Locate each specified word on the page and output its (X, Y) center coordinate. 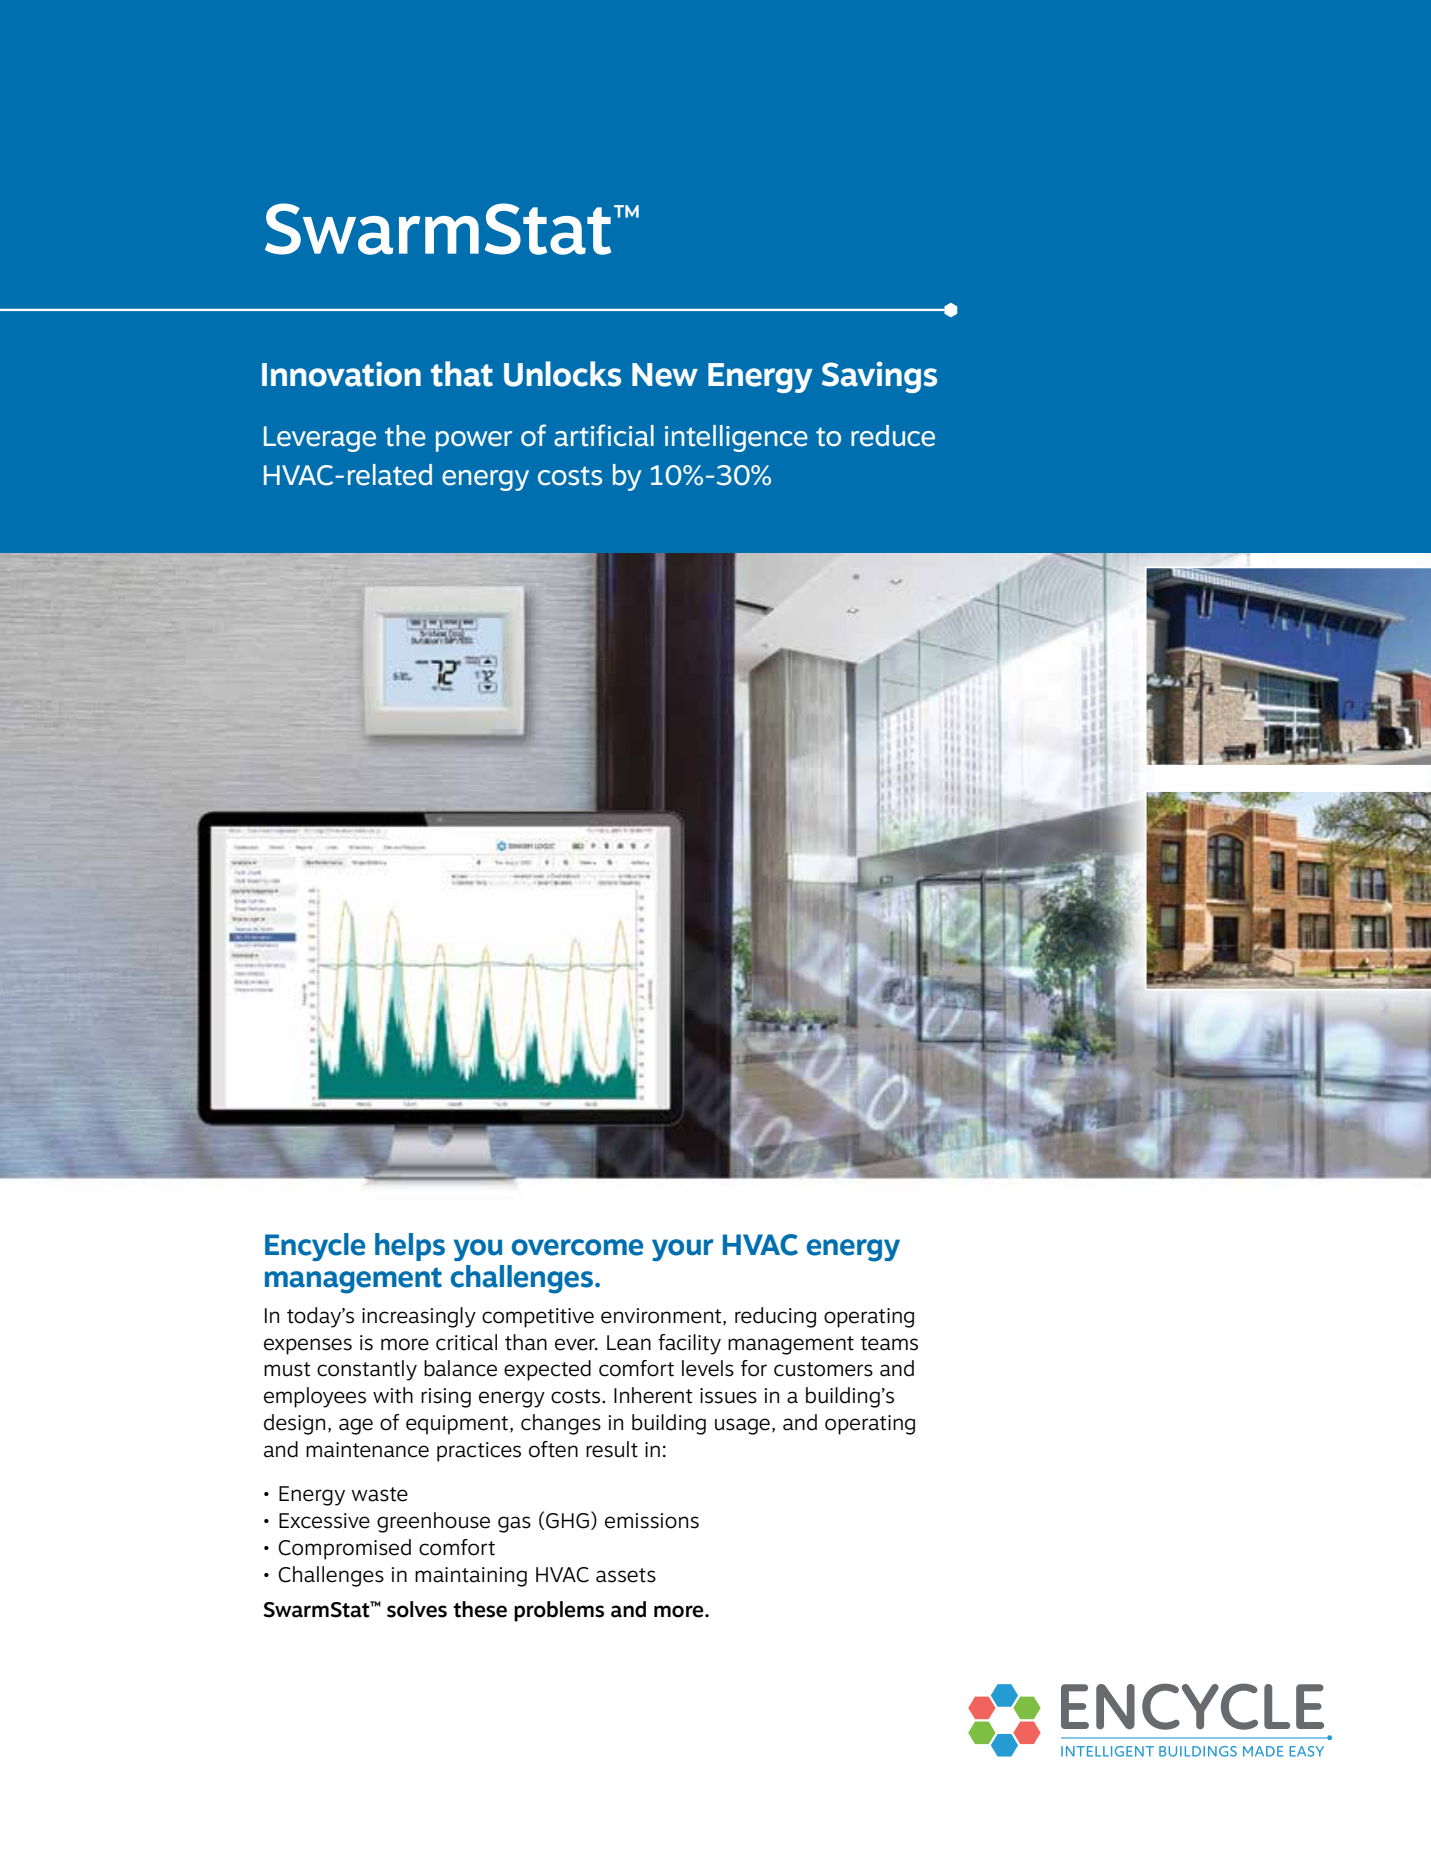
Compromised (344, 1549)
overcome (577, 1247)
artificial (604, 435)
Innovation (341, 374)
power (474, 441)
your (683, 1250)
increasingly (419, 1317)
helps (410, 1247)
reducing (775, 1317)
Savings (879, 377)
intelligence (736, 438)
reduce (893, 436)
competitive (538, 1318)
